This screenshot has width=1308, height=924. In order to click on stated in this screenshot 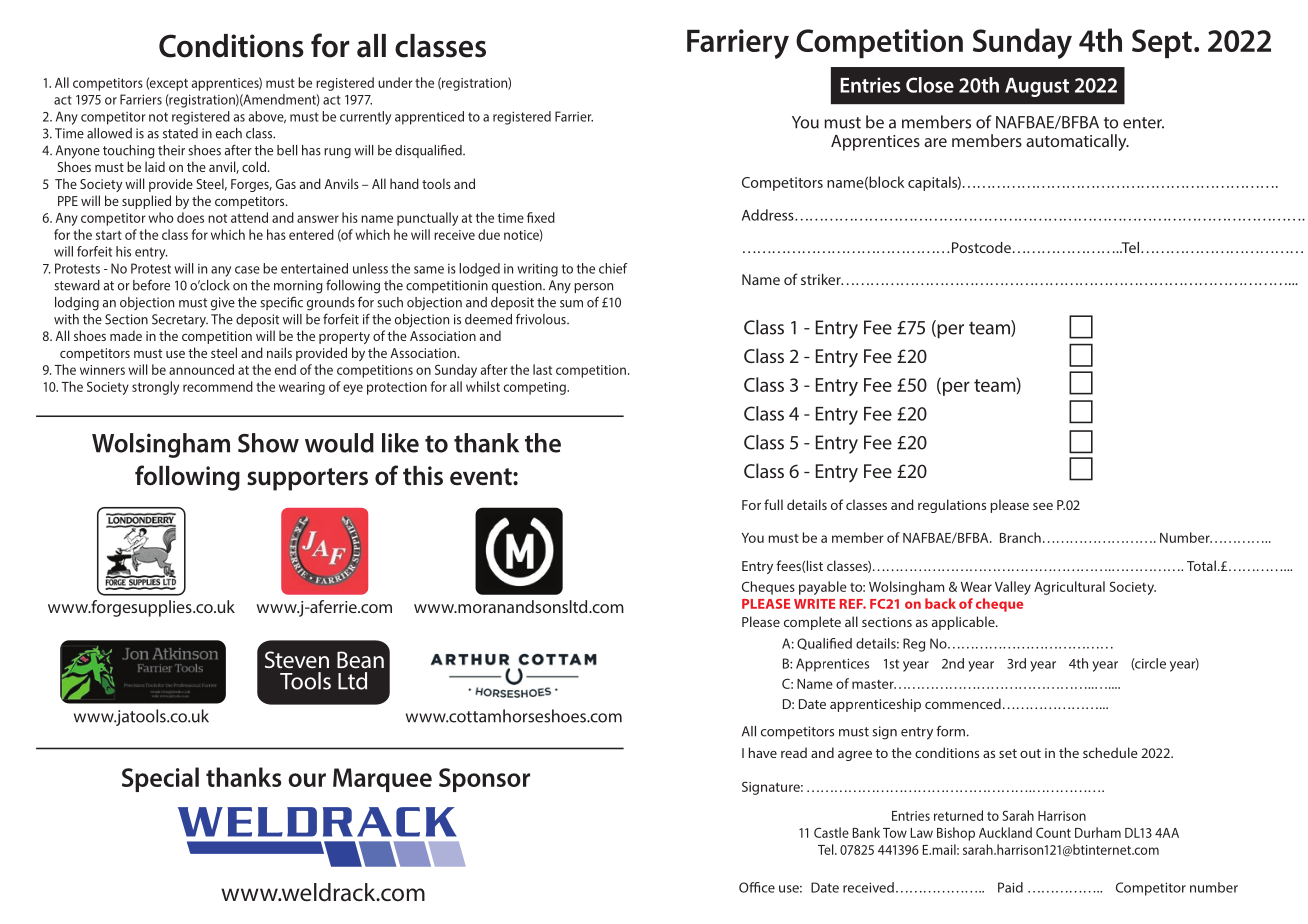, I will do `click(180, 133)`.
